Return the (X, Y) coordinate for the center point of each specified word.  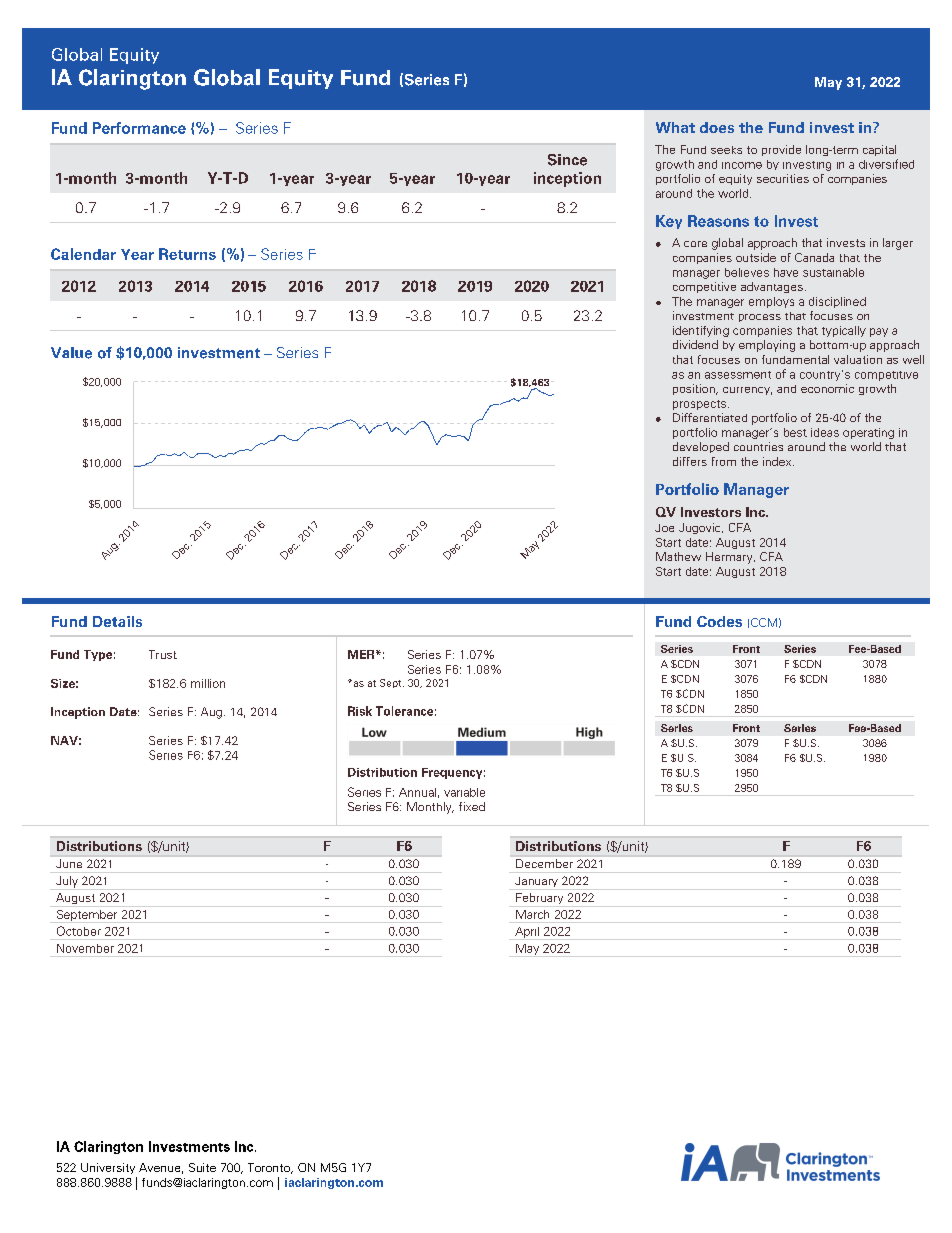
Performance (139, 128)
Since (567, 160)
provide (781, 150)
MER (362, 654)
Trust (163, 654)
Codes (719, 621)
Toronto (270, 1168)
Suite (202, 1167)
